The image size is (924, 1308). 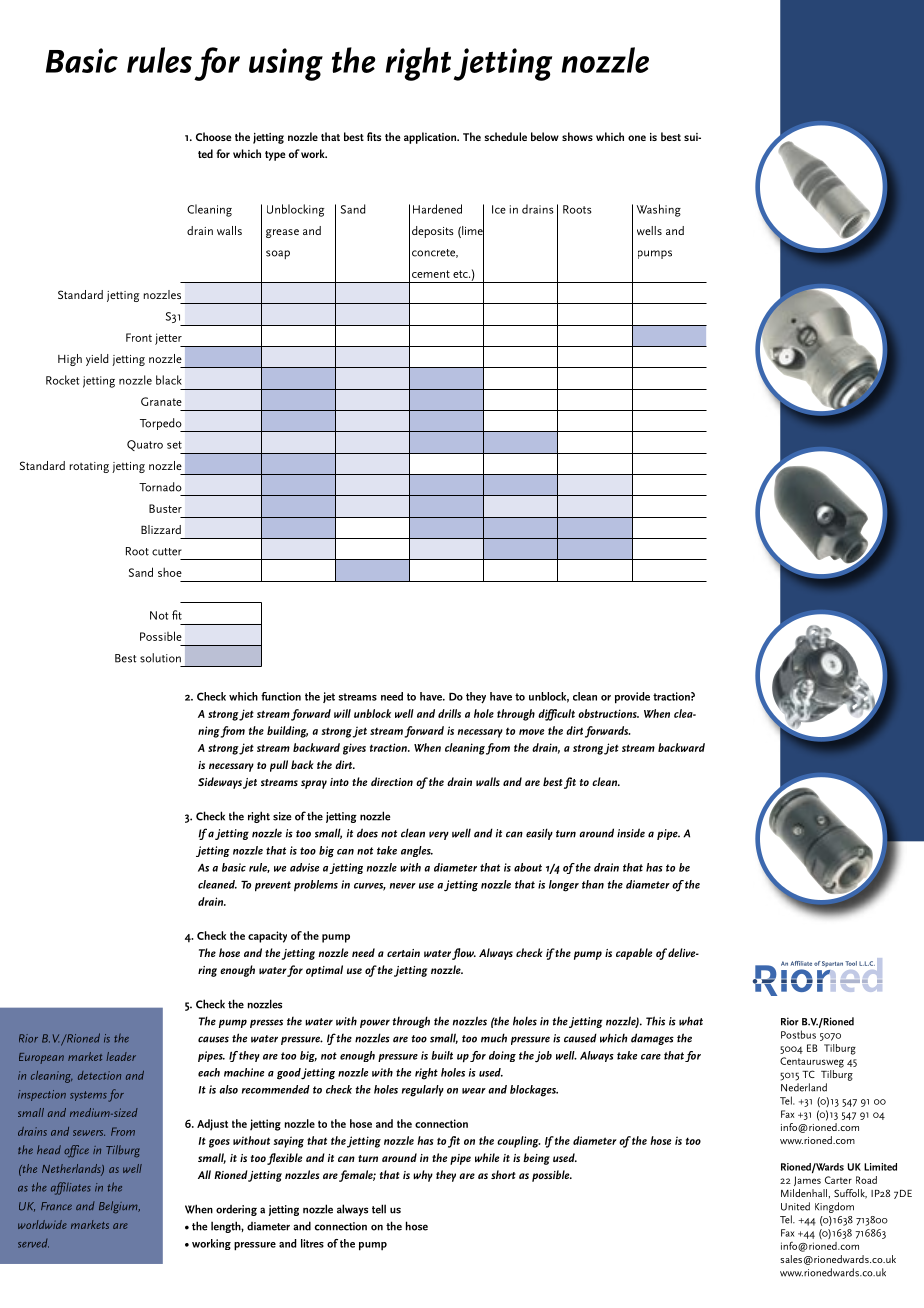 I want to click on provide, so click(x=632, y=698).
